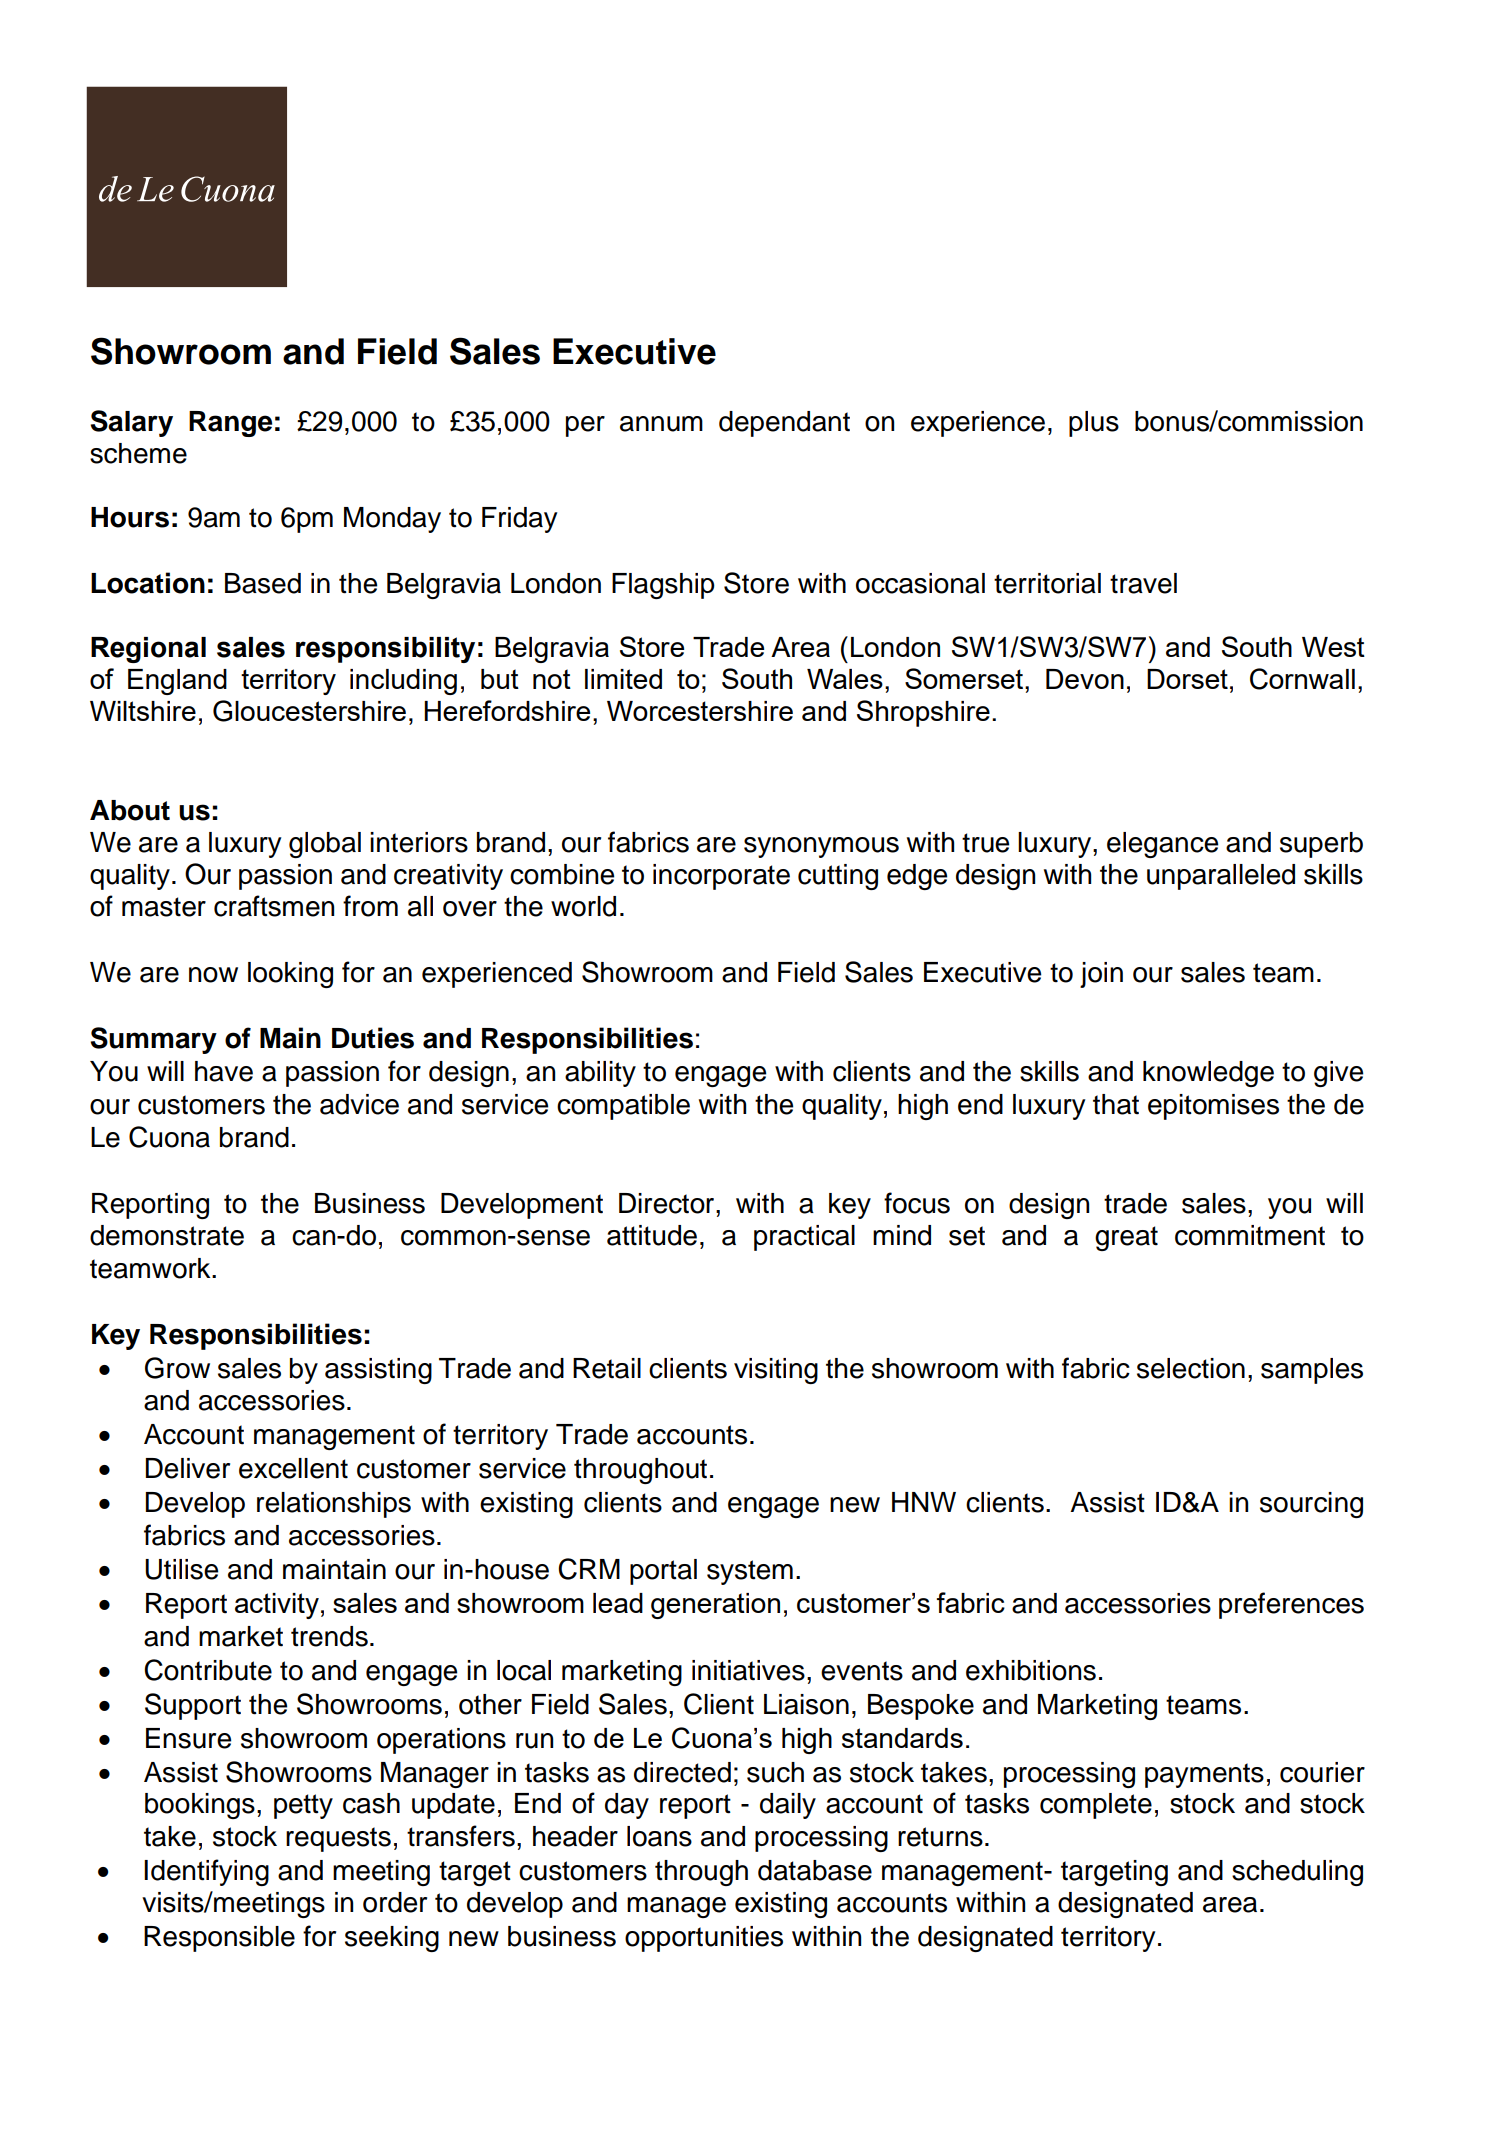 This screenshot has height=2133, width=1508. What do you see at coordinates (750, 1572) in the screenshot?
I see `system` at bounding box center [750, 1572].
